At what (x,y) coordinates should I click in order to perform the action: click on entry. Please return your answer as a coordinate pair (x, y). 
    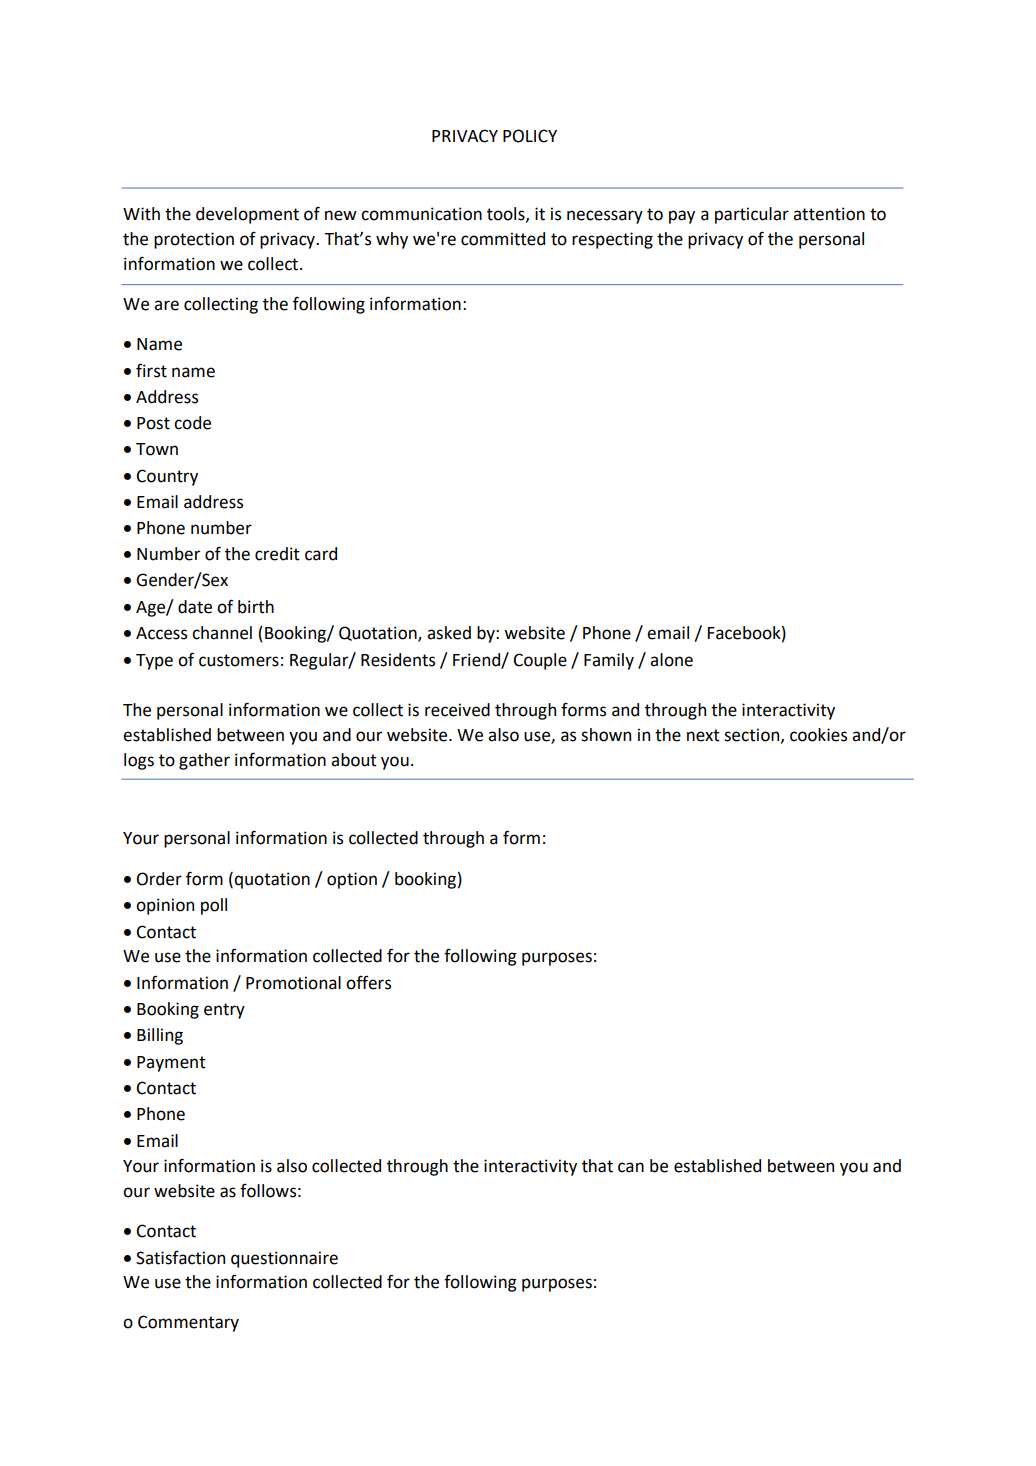
    Looking at the image, I should click on (224, 1011).
